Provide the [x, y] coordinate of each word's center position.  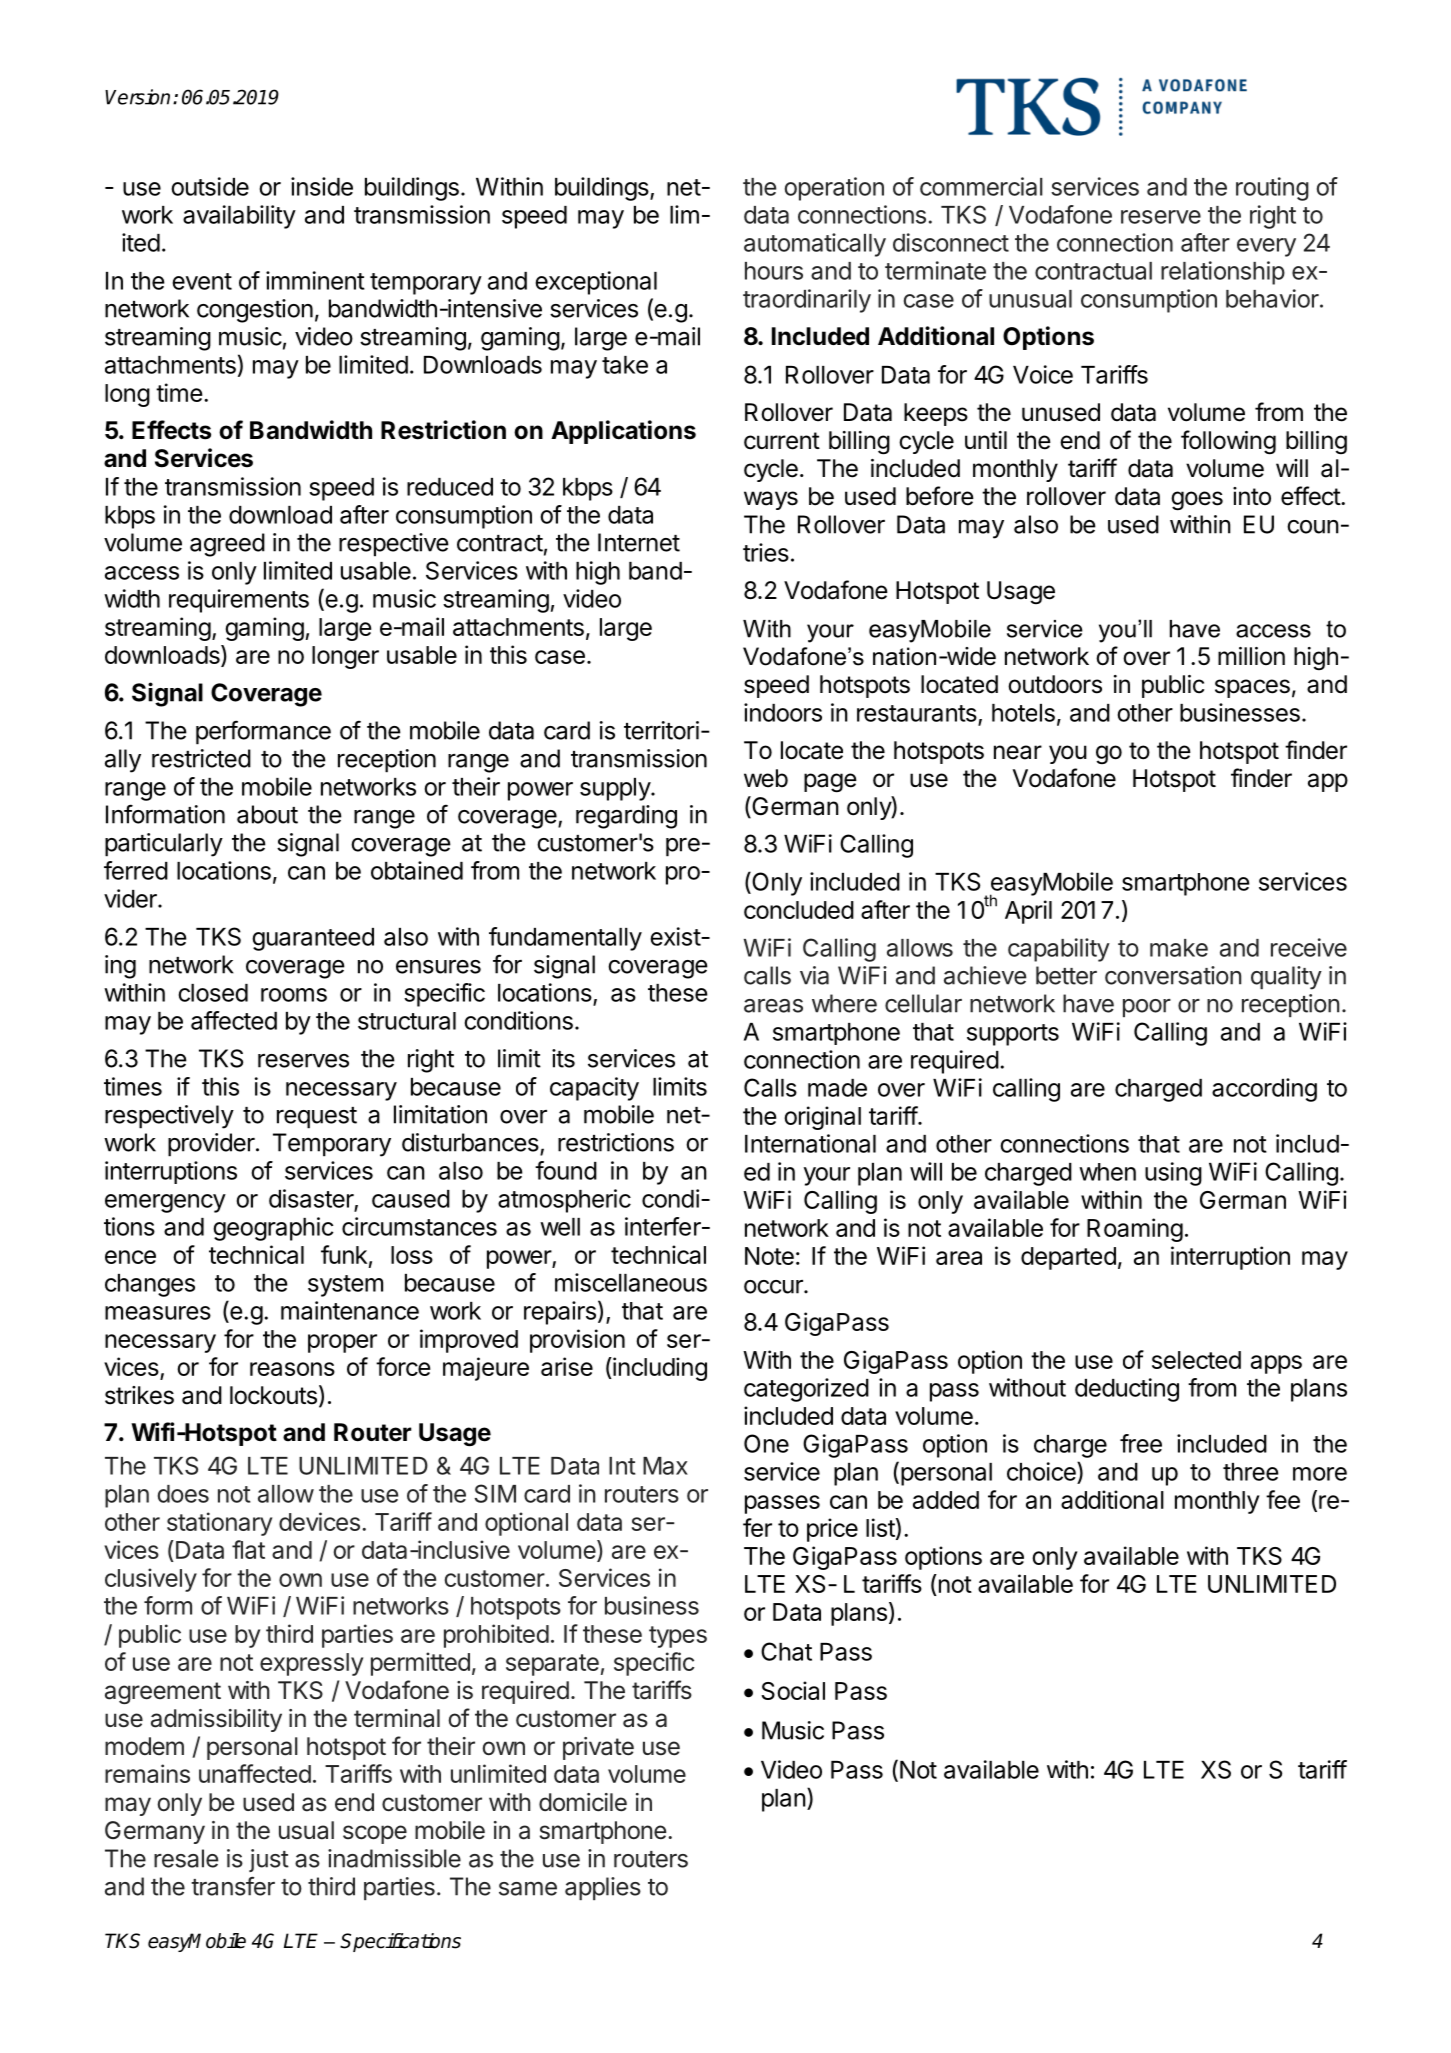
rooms [294, 995]
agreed [227, 545]
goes [1197, 501]
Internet [639, 542]
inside [322, 186]
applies [603, 1888]
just [269, 1860]
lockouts [273, 1395]
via [814, 975]
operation [834, 189]
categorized [806, 1390]
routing [1272, 189]
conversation [1173, 975]
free [1141, 1443]
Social [793, 1690]
